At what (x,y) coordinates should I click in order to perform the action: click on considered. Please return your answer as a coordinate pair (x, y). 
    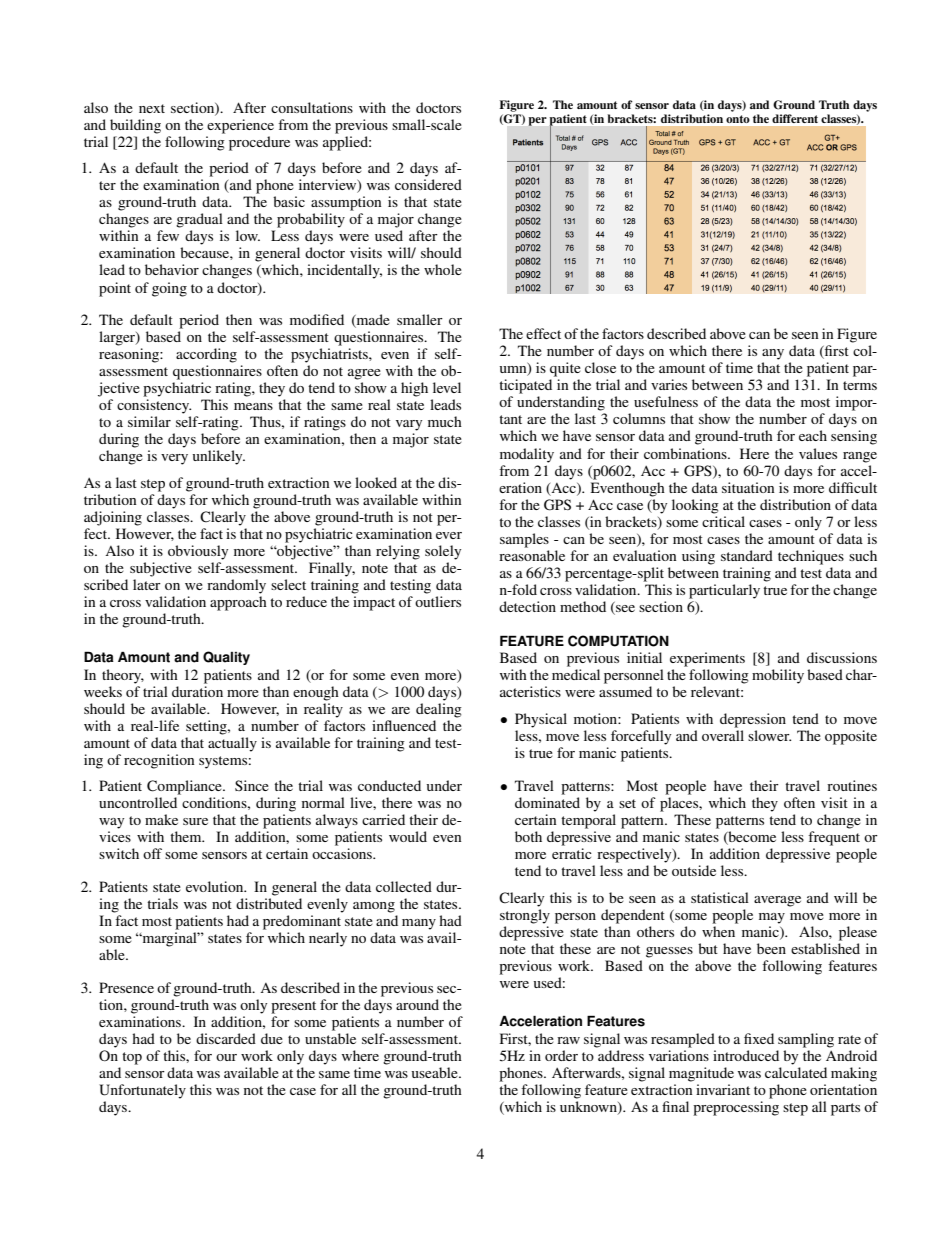
    Looking at the image, I should click on (428, 184).
